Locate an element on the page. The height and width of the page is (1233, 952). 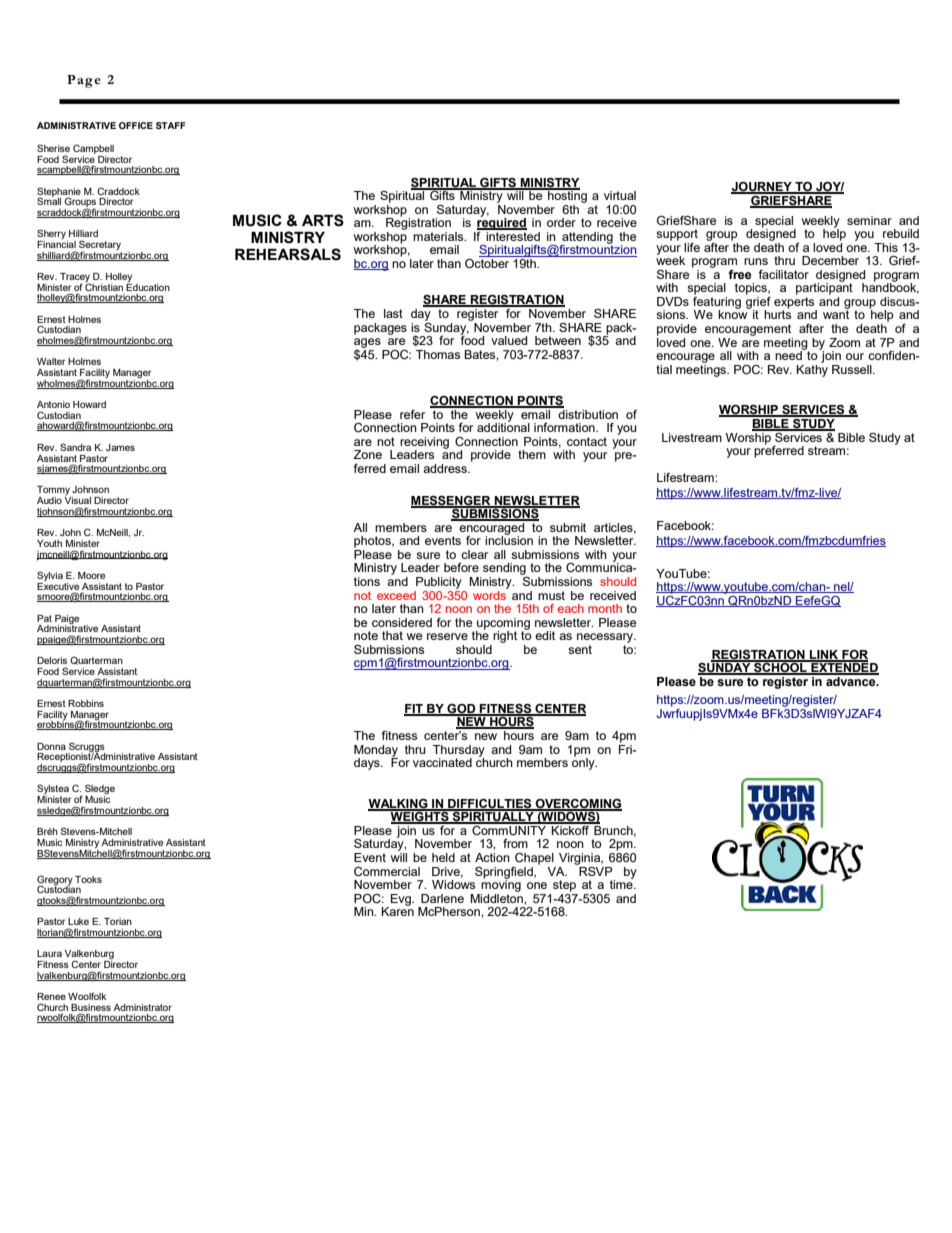
required is located at coordinates (502, 223).
